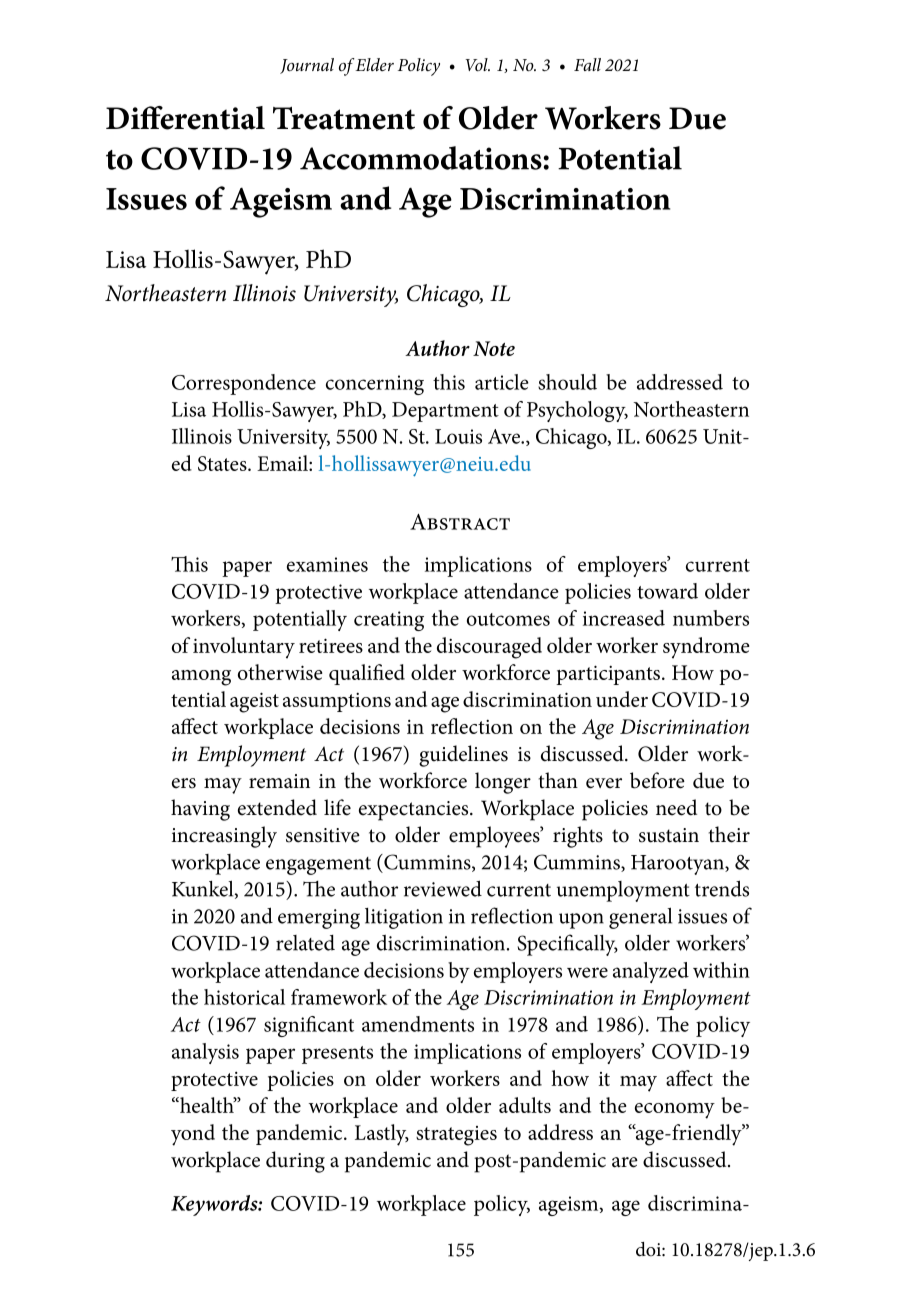  I want to click on economy, so click(675, 1111).
